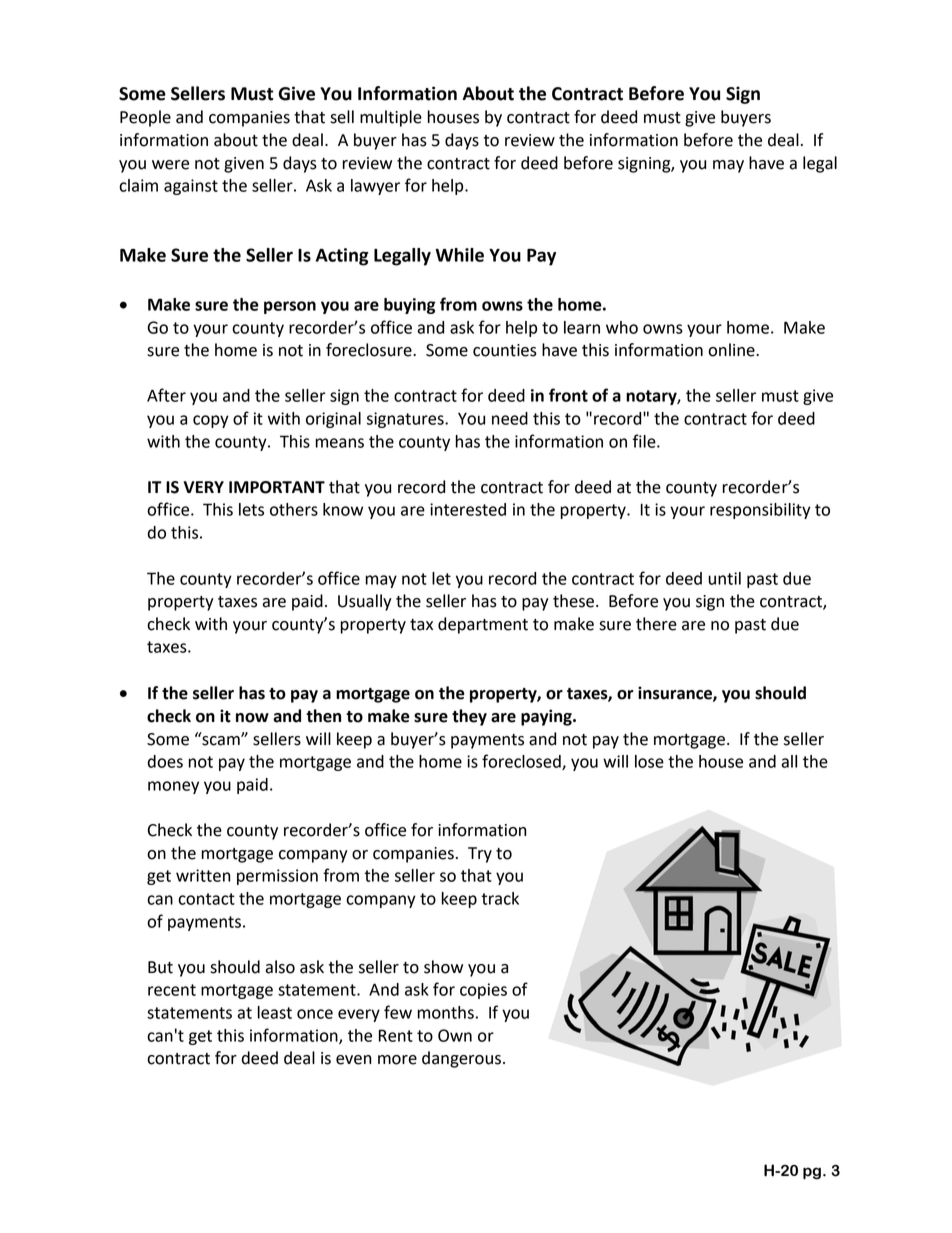 The width and height of the page is (952, 1233). What do you see at coordinates (622, 327) in the page?
I see `who` at bounding box center [622, 327].
